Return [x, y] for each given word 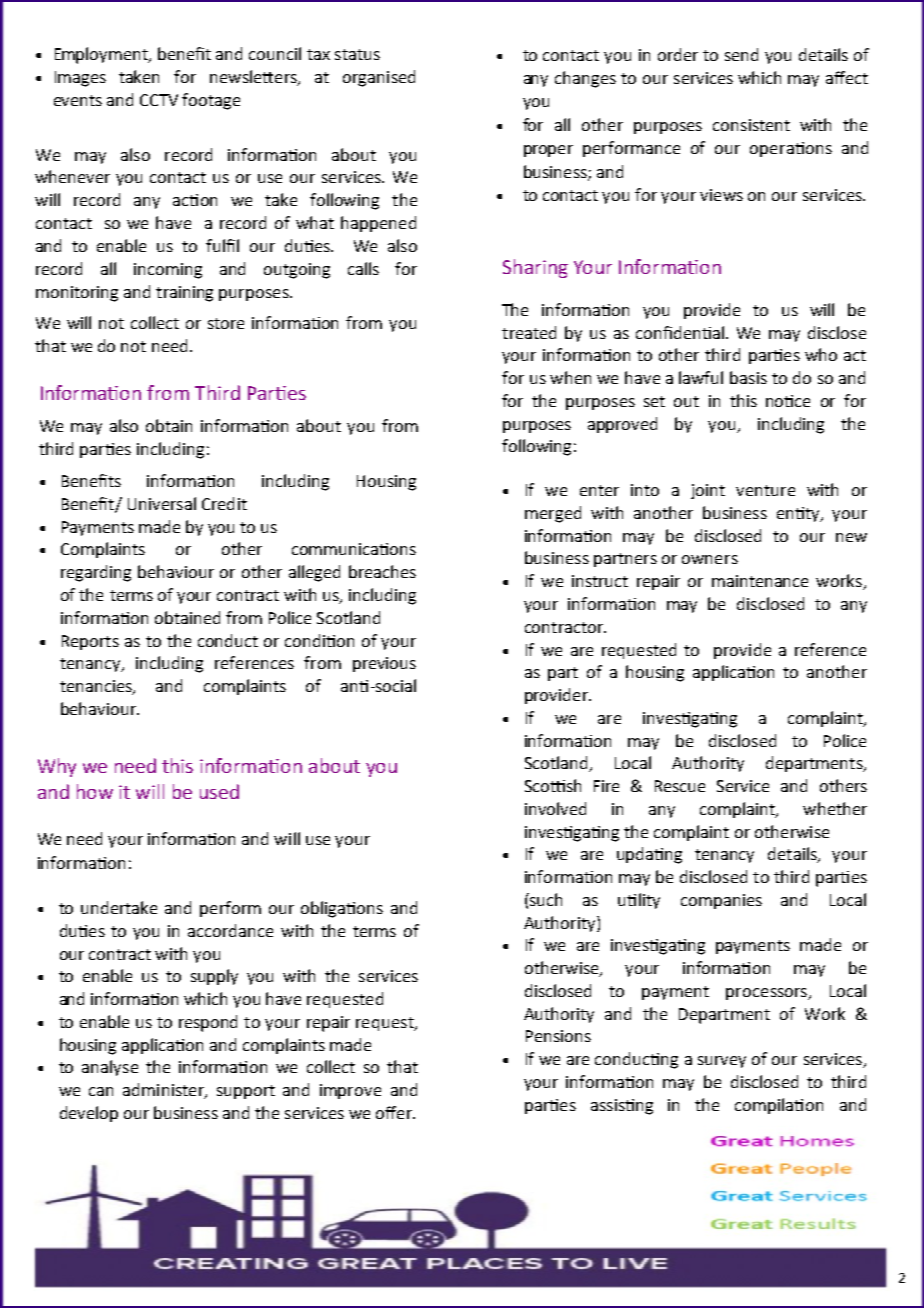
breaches [382, 571]
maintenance [760, 581]
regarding [96, 573]
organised [379, 78]
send [741, 54]
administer [164, 1091]
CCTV [159, 100]
